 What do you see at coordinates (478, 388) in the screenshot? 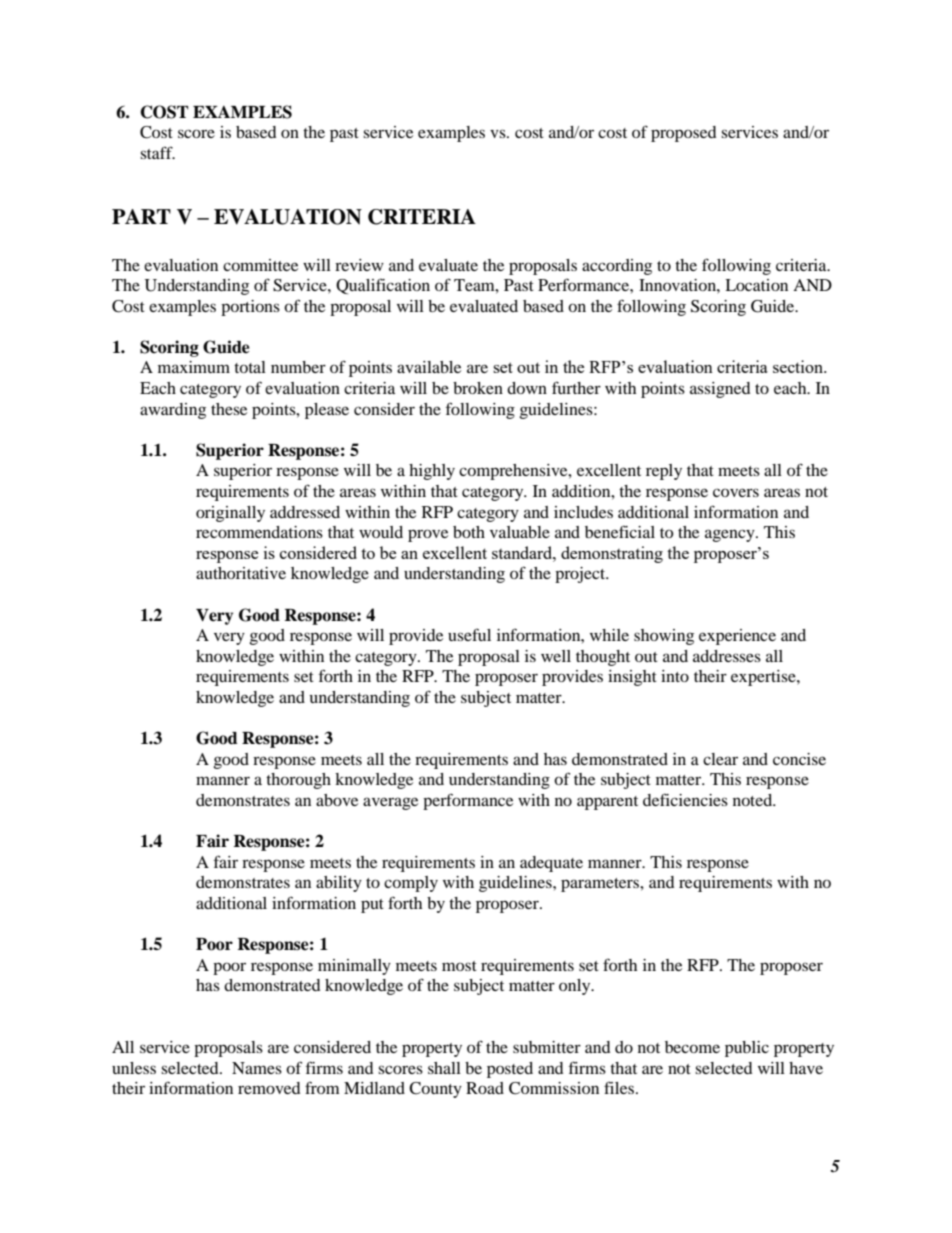
I see `broken` at bounding box center [478, 388].
